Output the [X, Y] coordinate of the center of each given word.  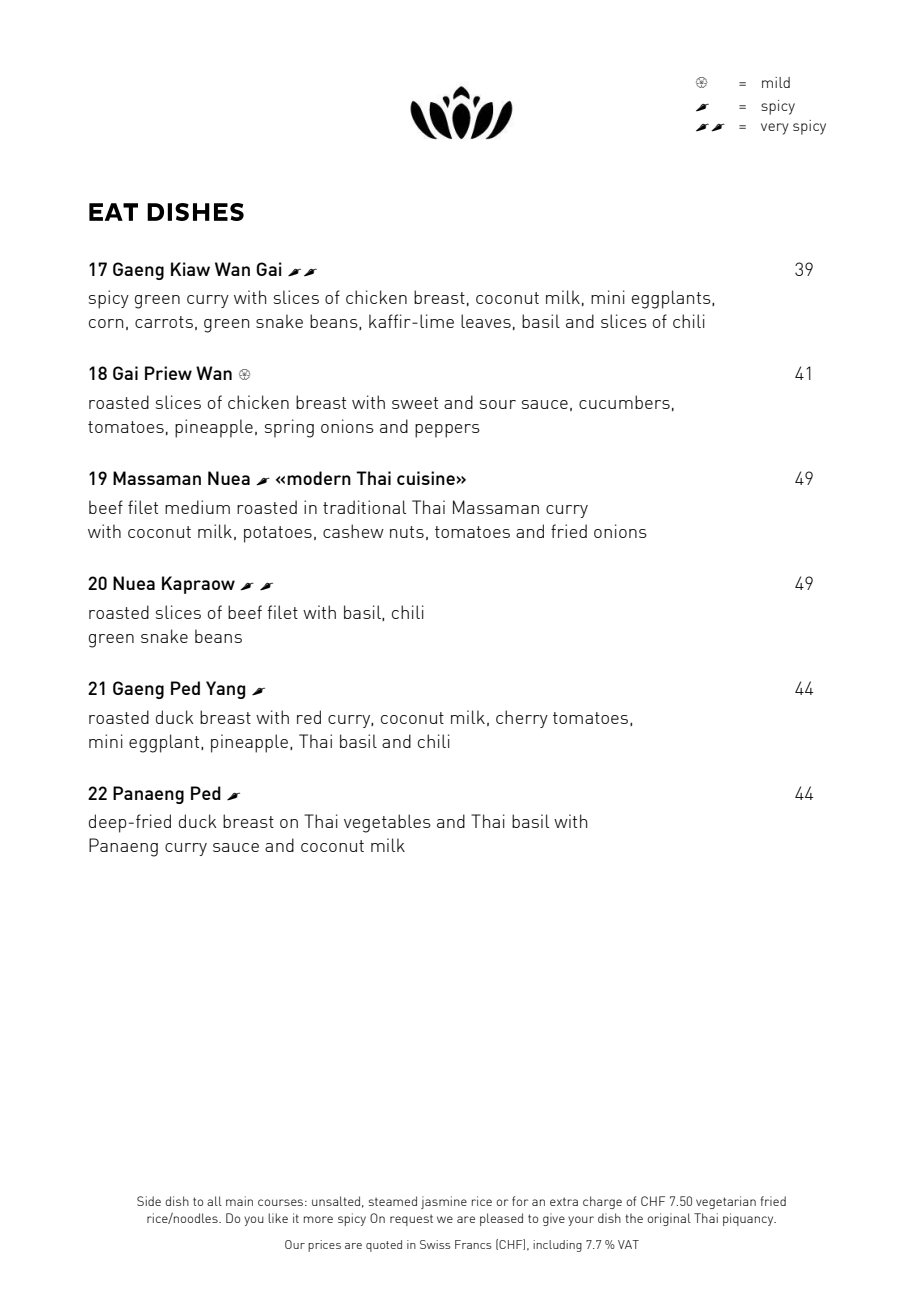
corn [106, 323]
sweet [415, 403]
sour [498, 404]
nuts [407, 532]
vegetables [387, 823]
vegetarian [726, 1202]
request [411, 1220]
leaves [486, 321]
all [214, 1201]
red [309, 717]
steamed [393, 1201]
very [775, 129]
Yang [225, 690]
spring [289, 428]
